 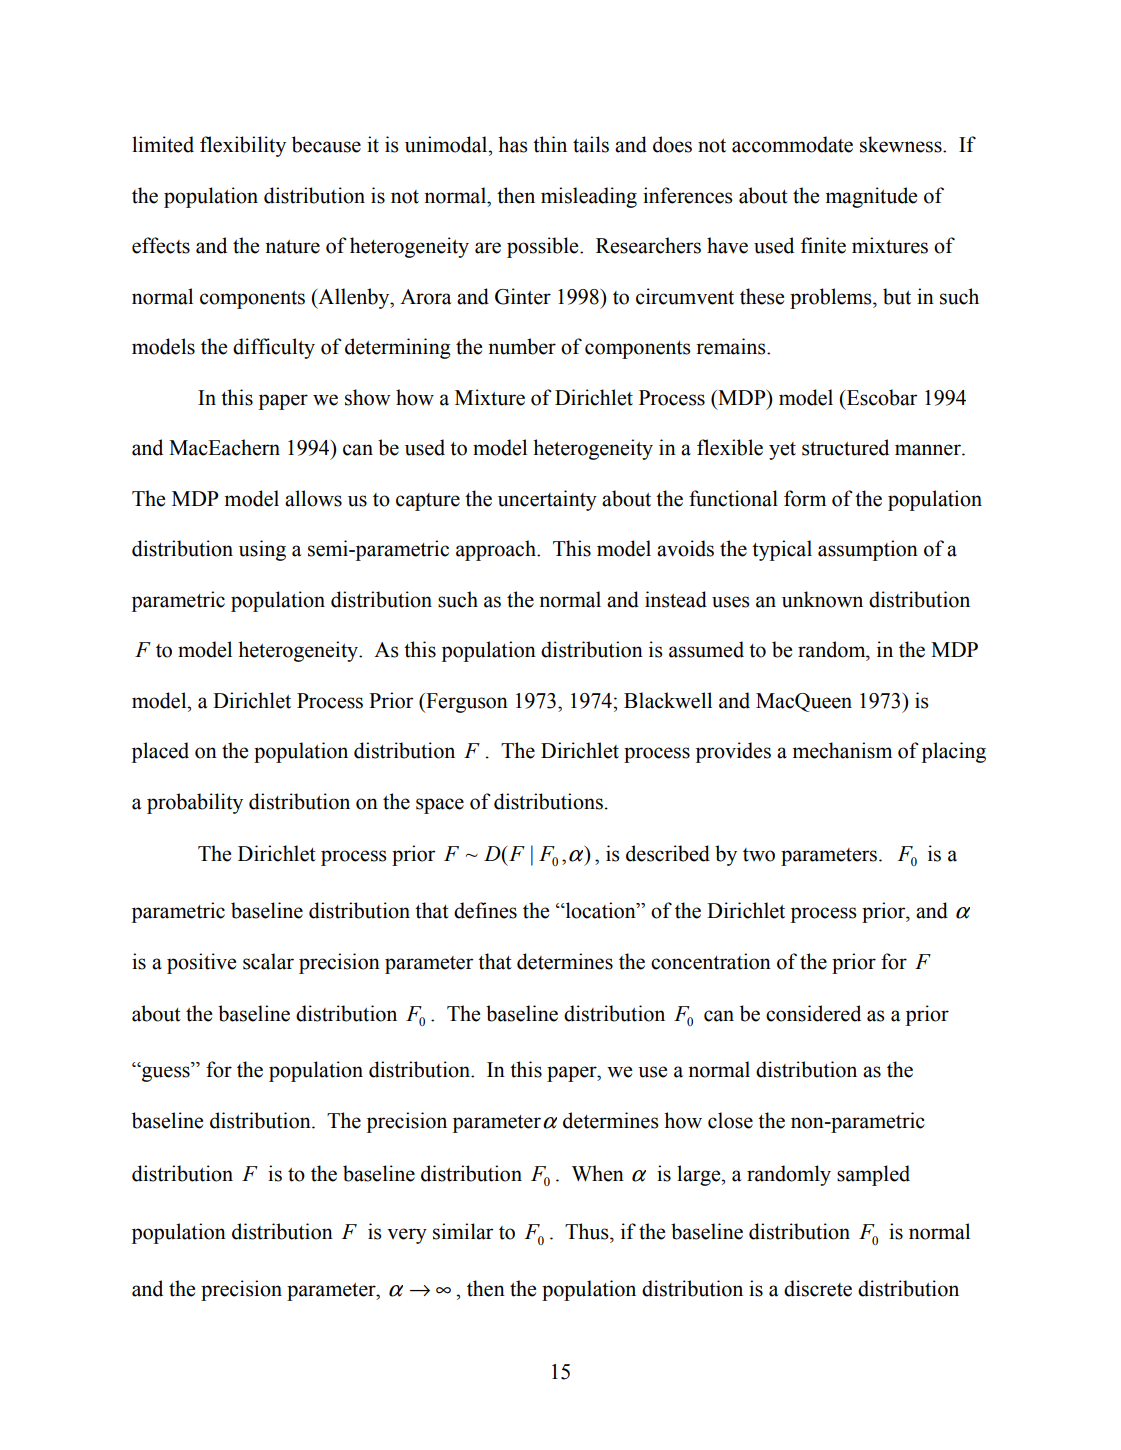 What do you see at coordinates (262, 550) in the screenshot?
I see `using` at bounding box center [262, 550].
